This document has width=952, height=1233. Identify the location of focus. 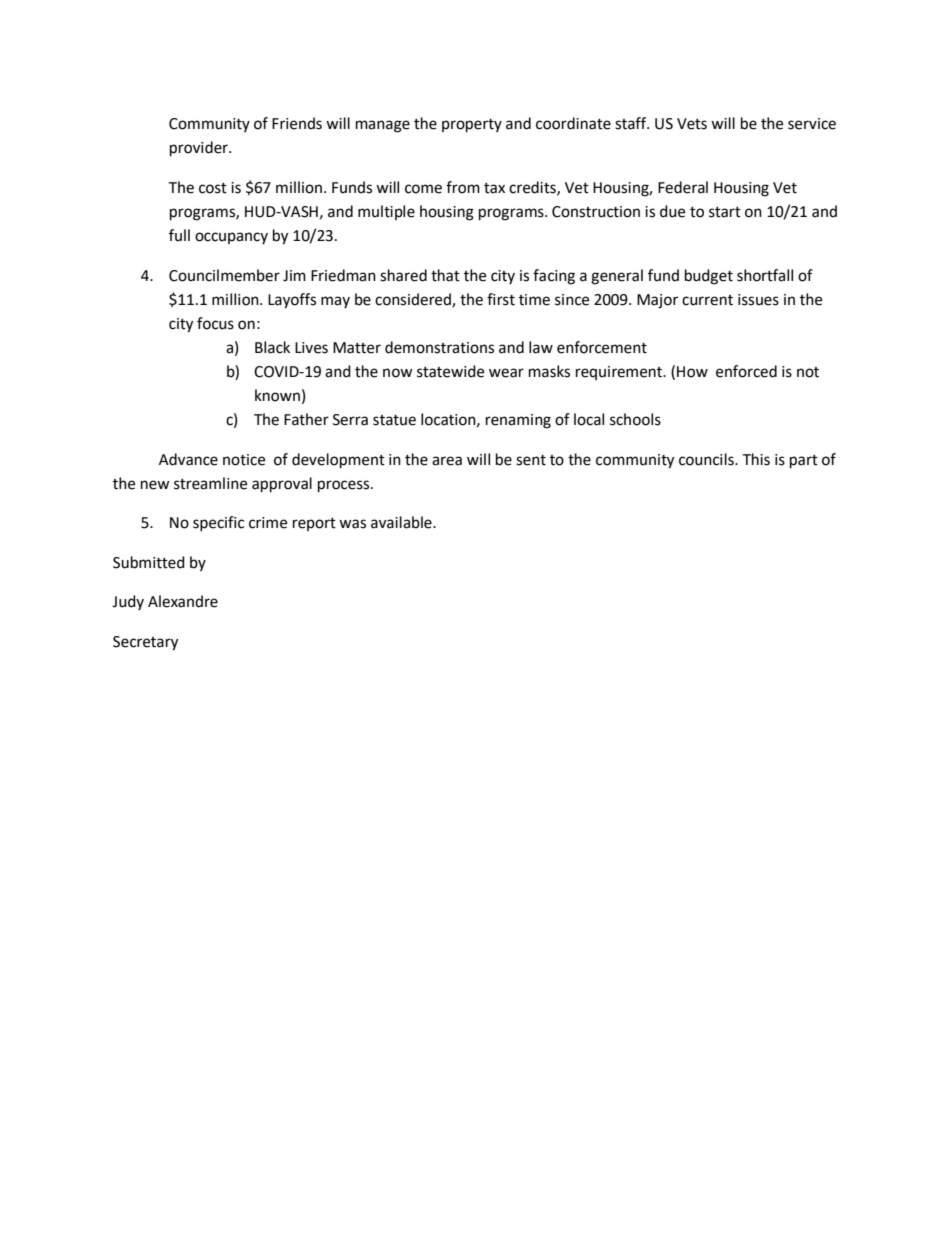
(215, 323).
